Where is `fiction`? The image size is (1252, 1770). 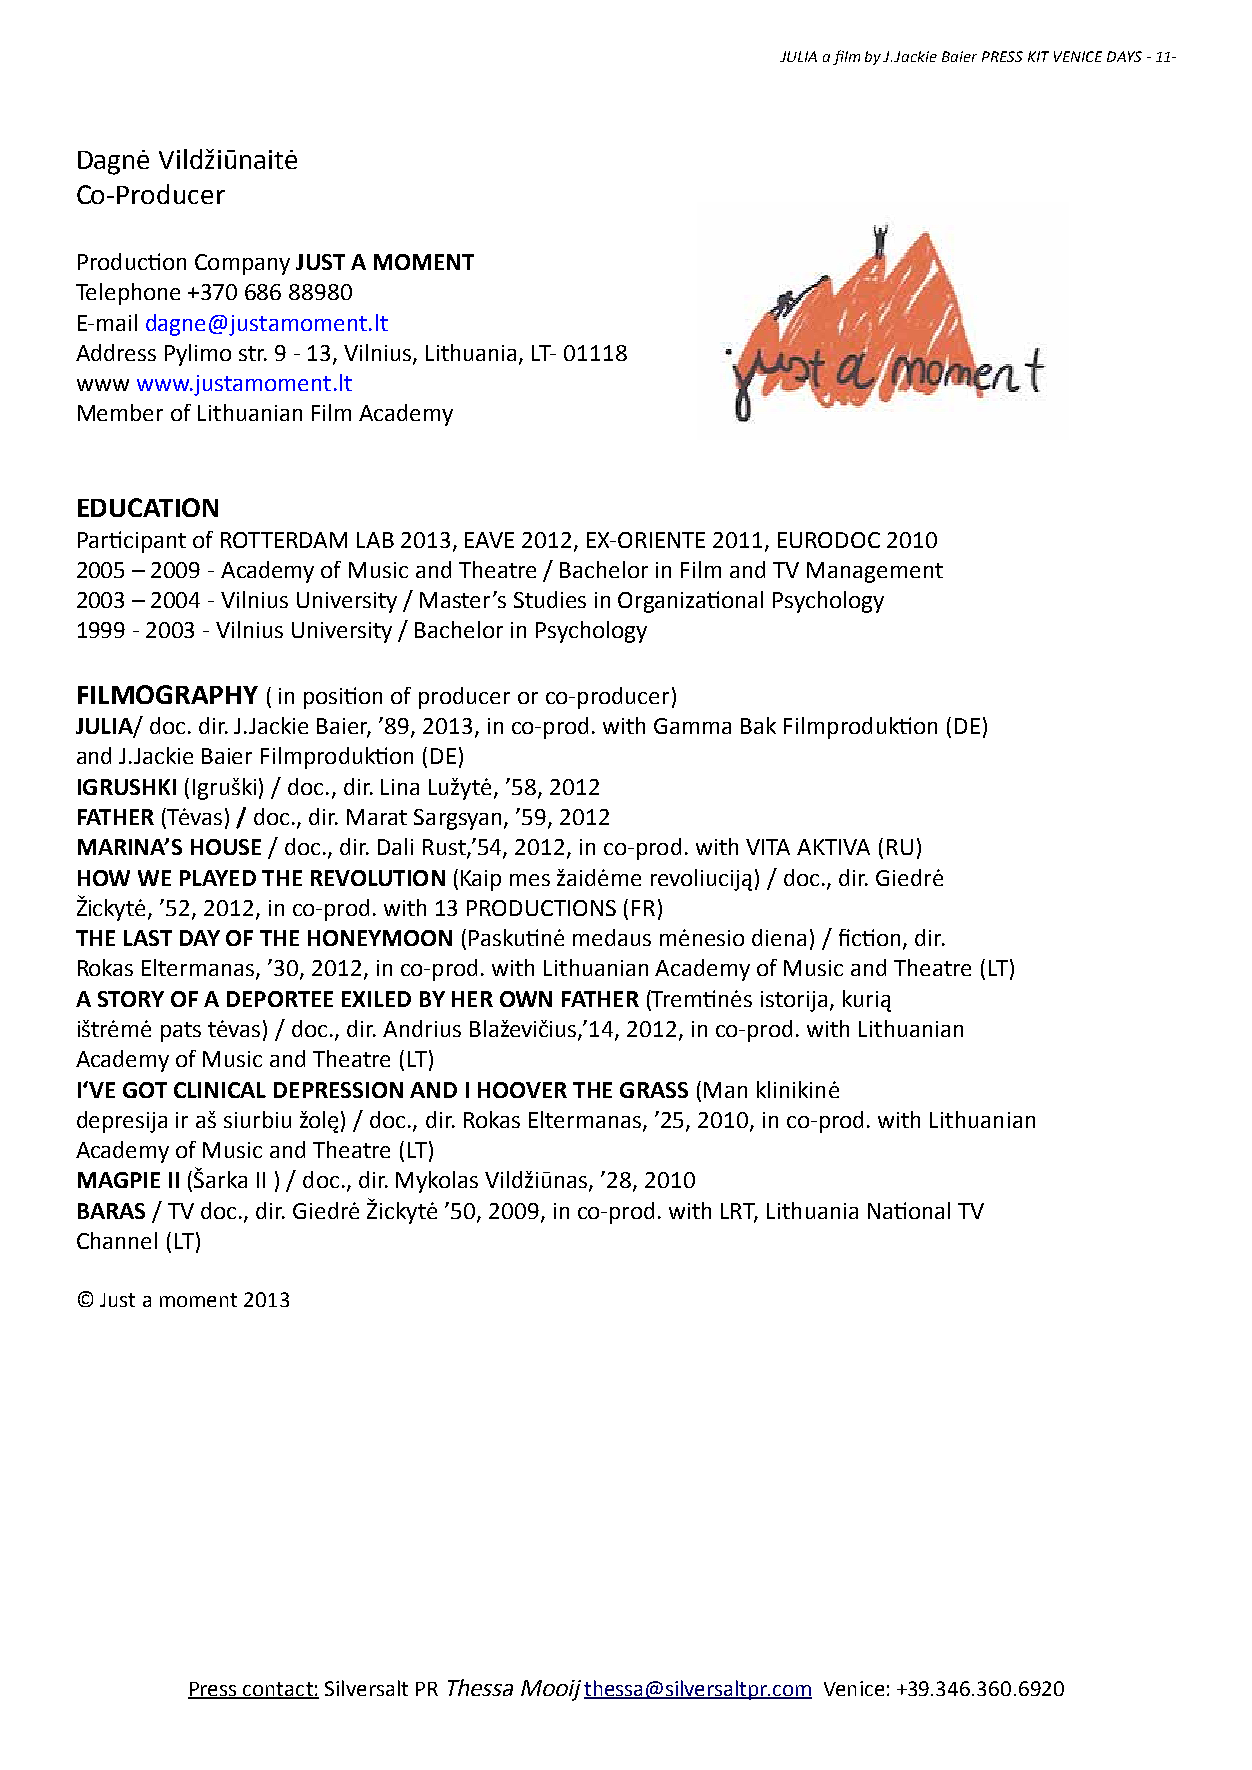 fiction is located at coordinates (869, 937).
